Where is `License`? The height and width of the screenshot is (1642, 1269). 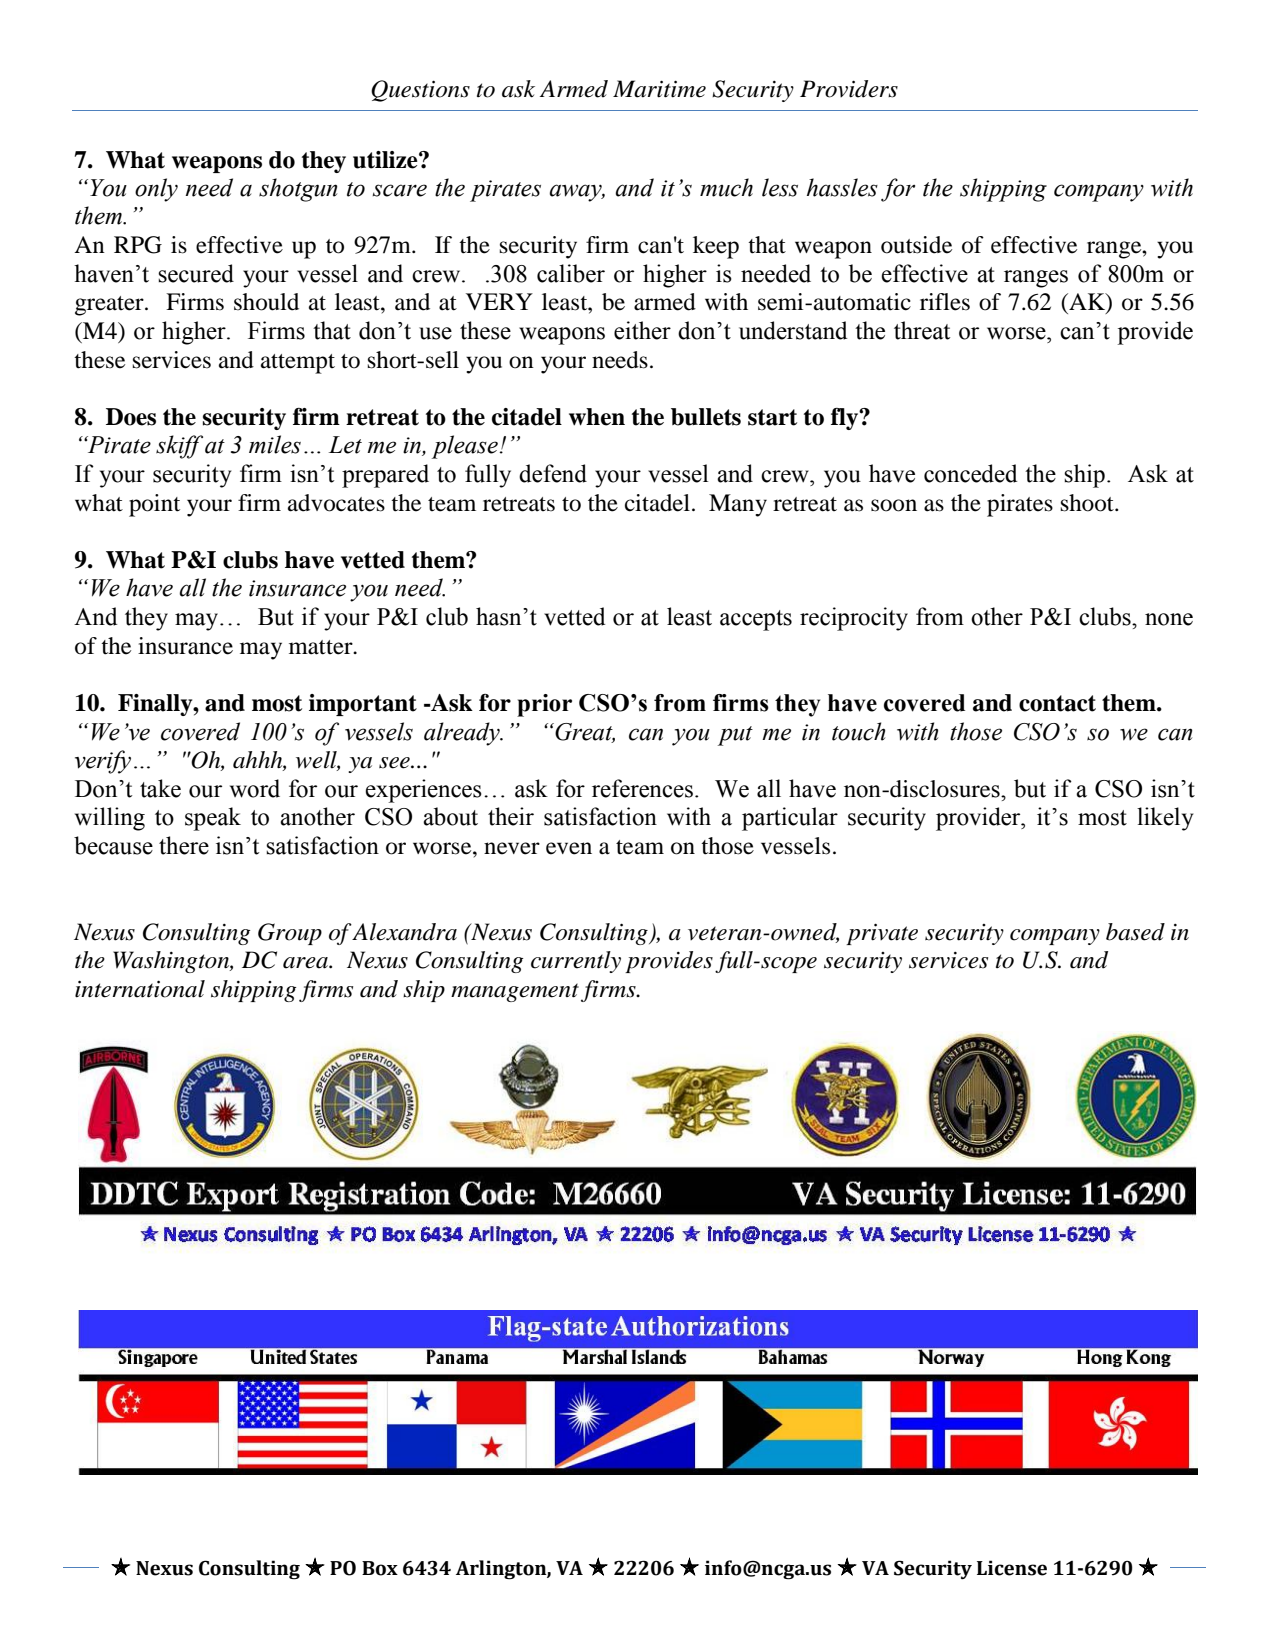
License is located at coordinates (1012, 1568).
